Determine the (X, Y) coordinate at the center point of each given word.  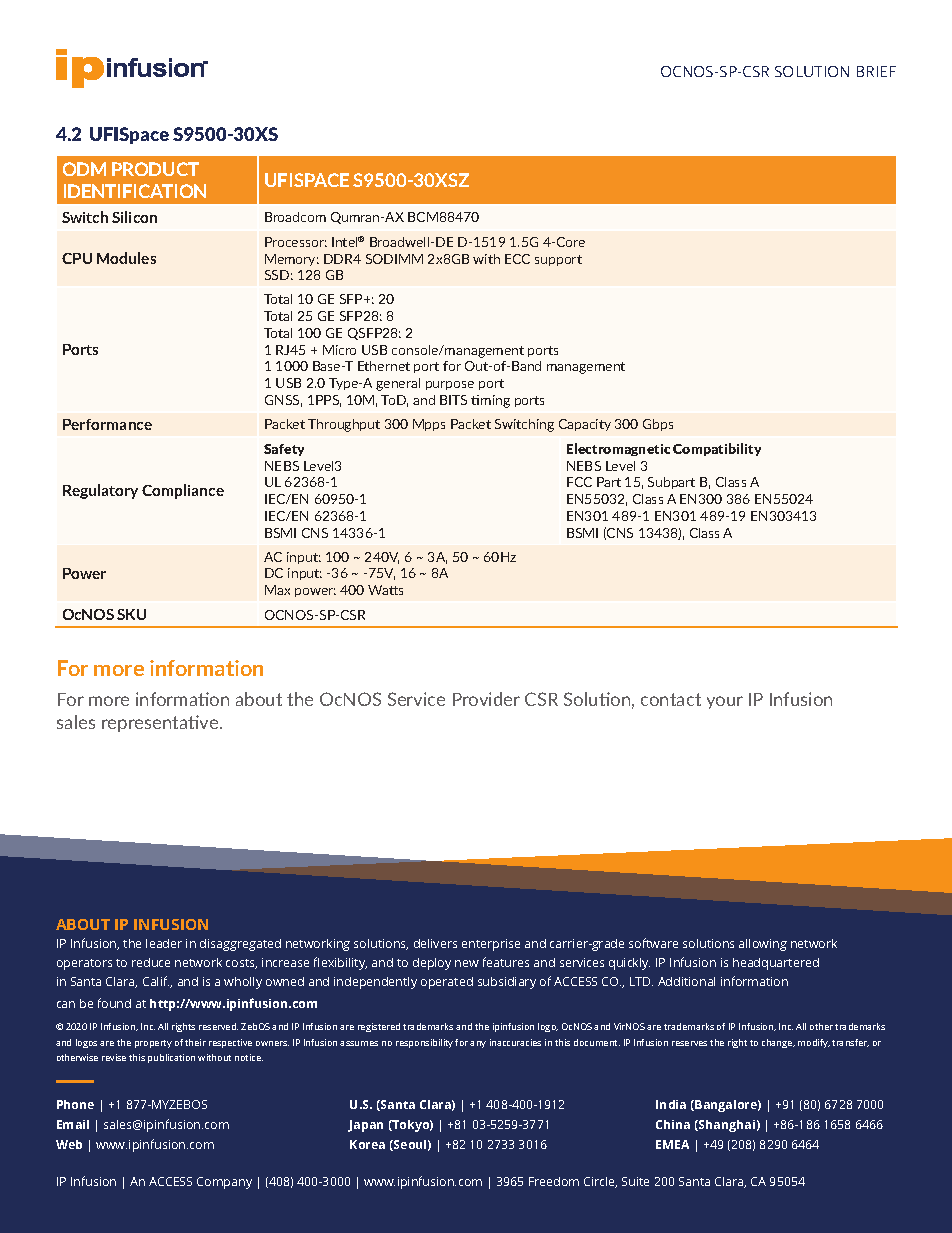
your (725, 702)
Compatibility (717, 449)
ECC (517, 259)
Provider (486, 699)
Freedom (554, 1181)
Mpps (429, 425)
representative (161, 723)
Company (224, 1183)
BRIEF (876, 71)
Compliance (183, 491)
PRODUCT (155, 169)
